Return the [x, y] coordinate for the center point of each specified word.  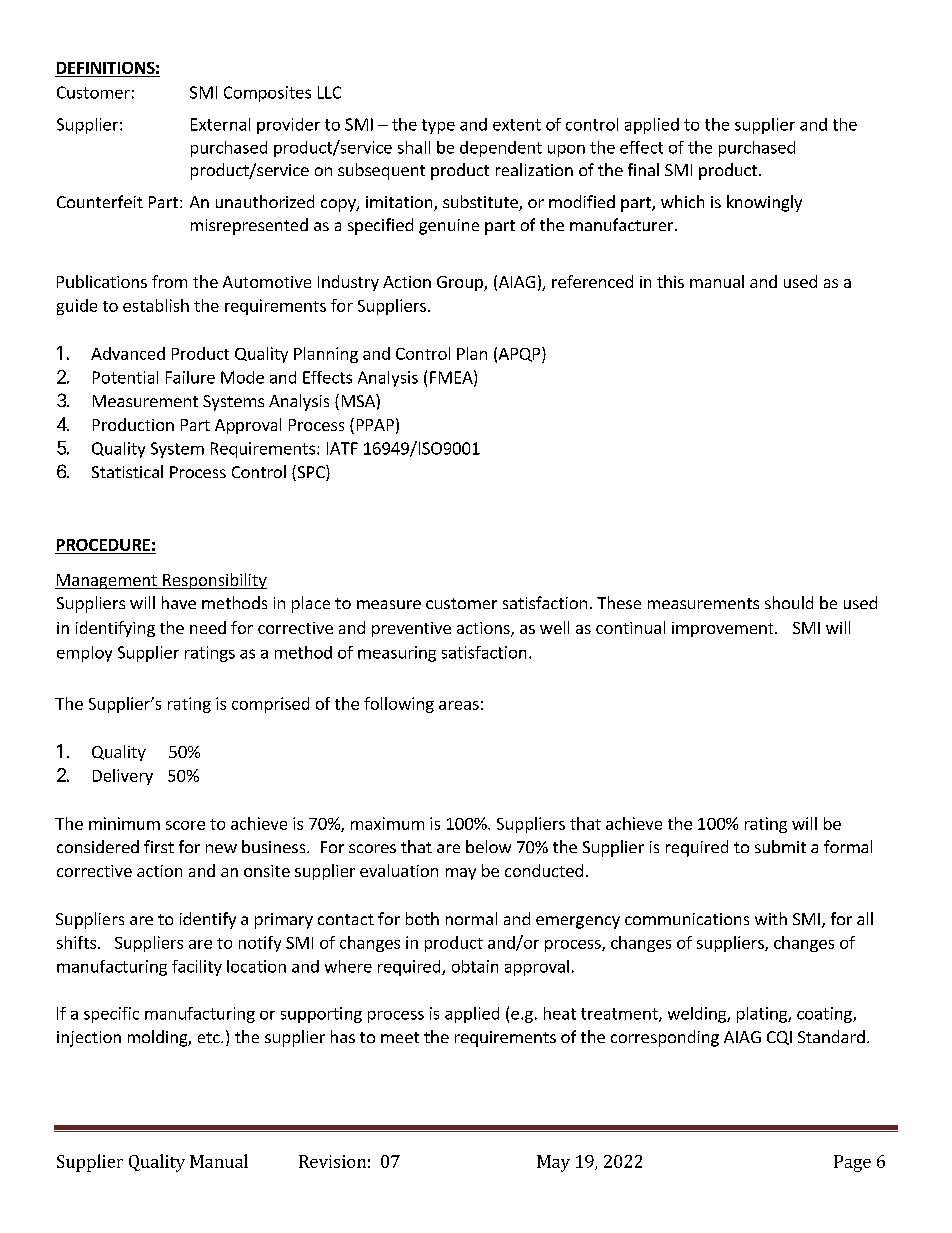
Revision [332, 1161]
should [789, 602]
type [438, 126]
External [220, 124]
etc [210, 1037]
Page [852, 1163]
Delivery [123, 777]
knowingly [764, 203]
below [488, 846]
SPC [311, 473]
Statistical [127, 471]
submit [780, 846]
